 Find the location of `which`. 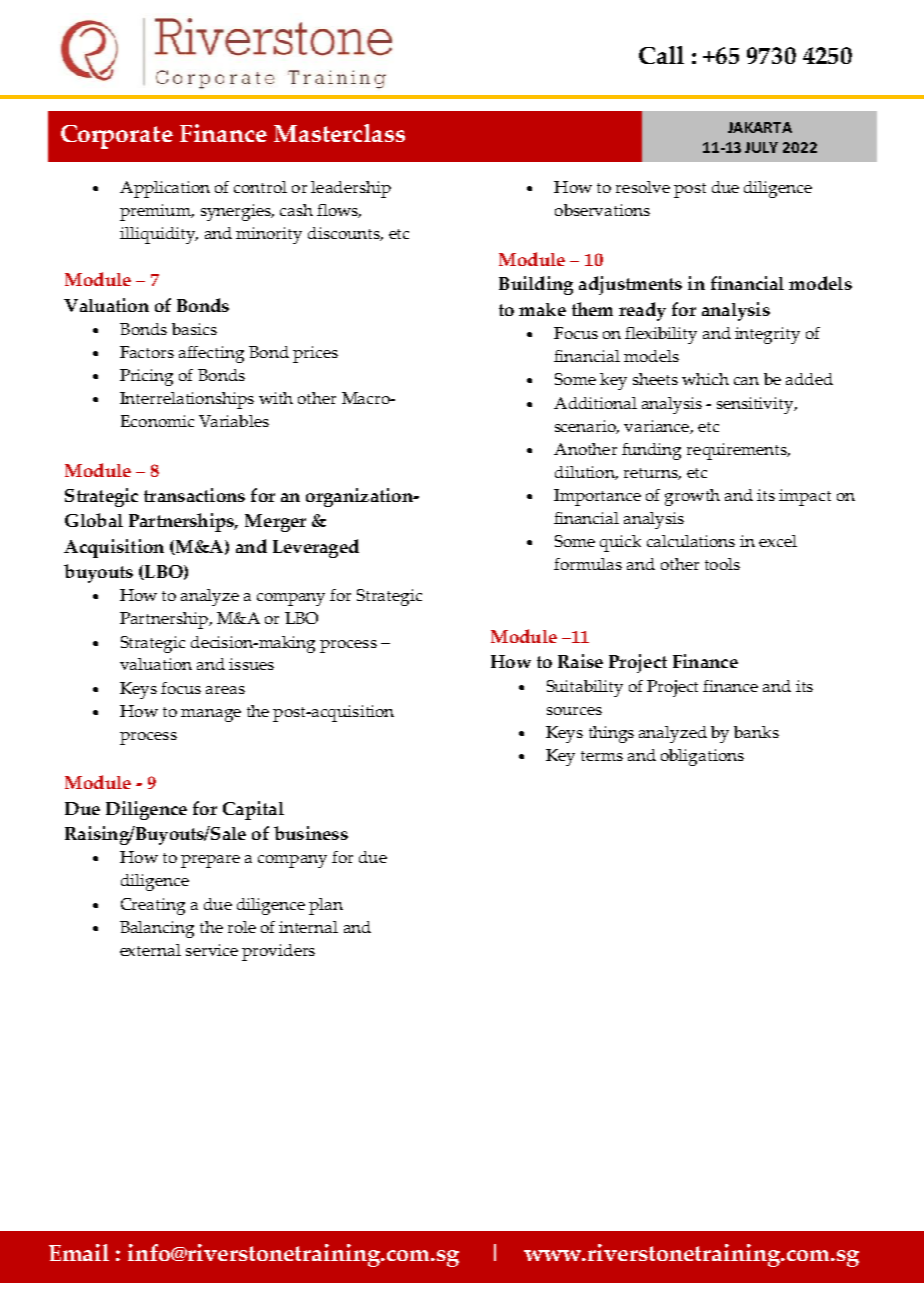

which is located at coordinates (705, 379).
